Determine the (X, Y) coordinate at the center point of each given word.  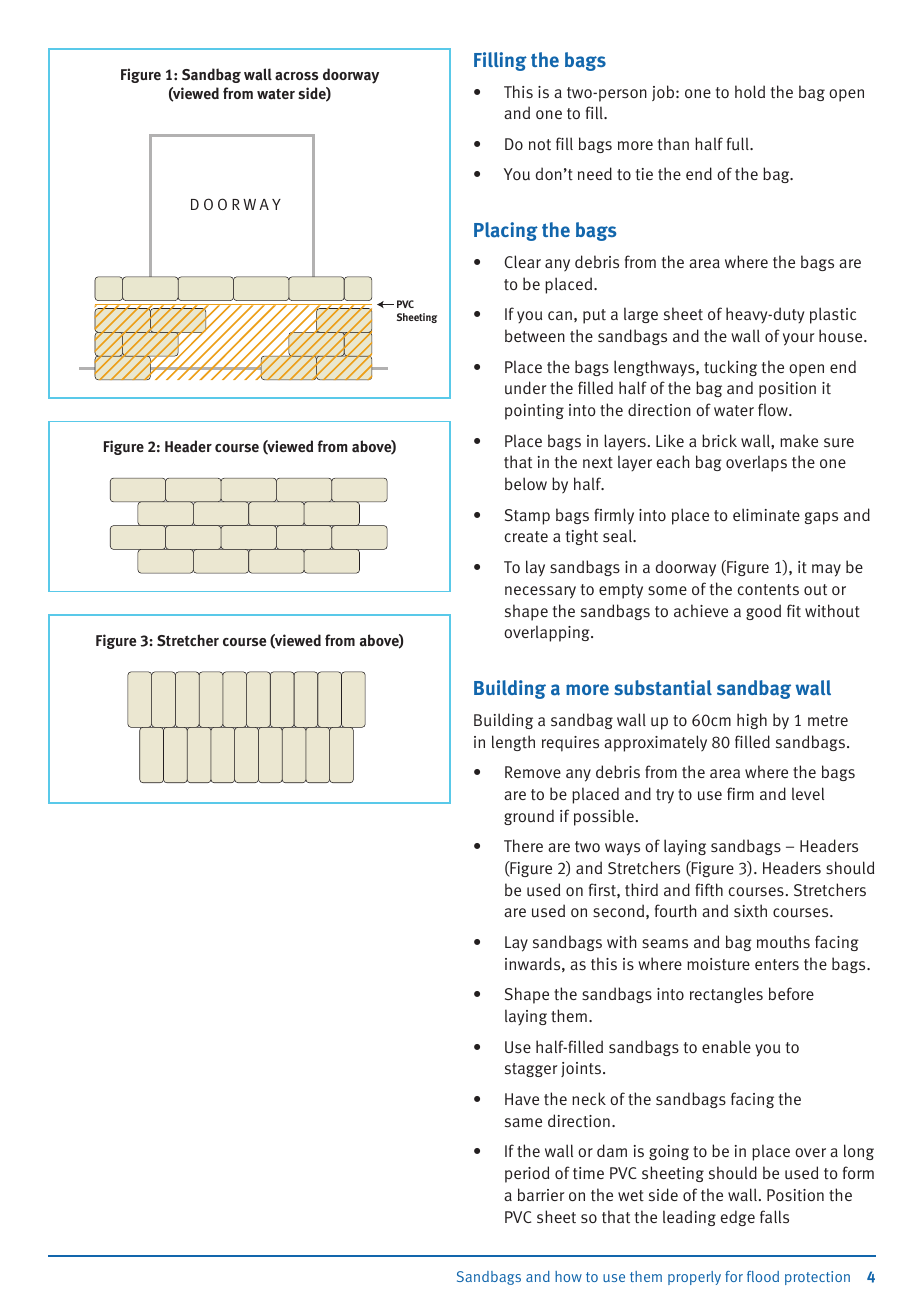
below (526, 483)
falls (774, 1216)
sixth (750, 911)
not (540, 145)
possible (604, 817)
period (527, 1174)
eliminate (766, 515)
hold (750, 91)
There (523, 845)
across (296, 76)
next (598, 462)
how (568, 1276)
